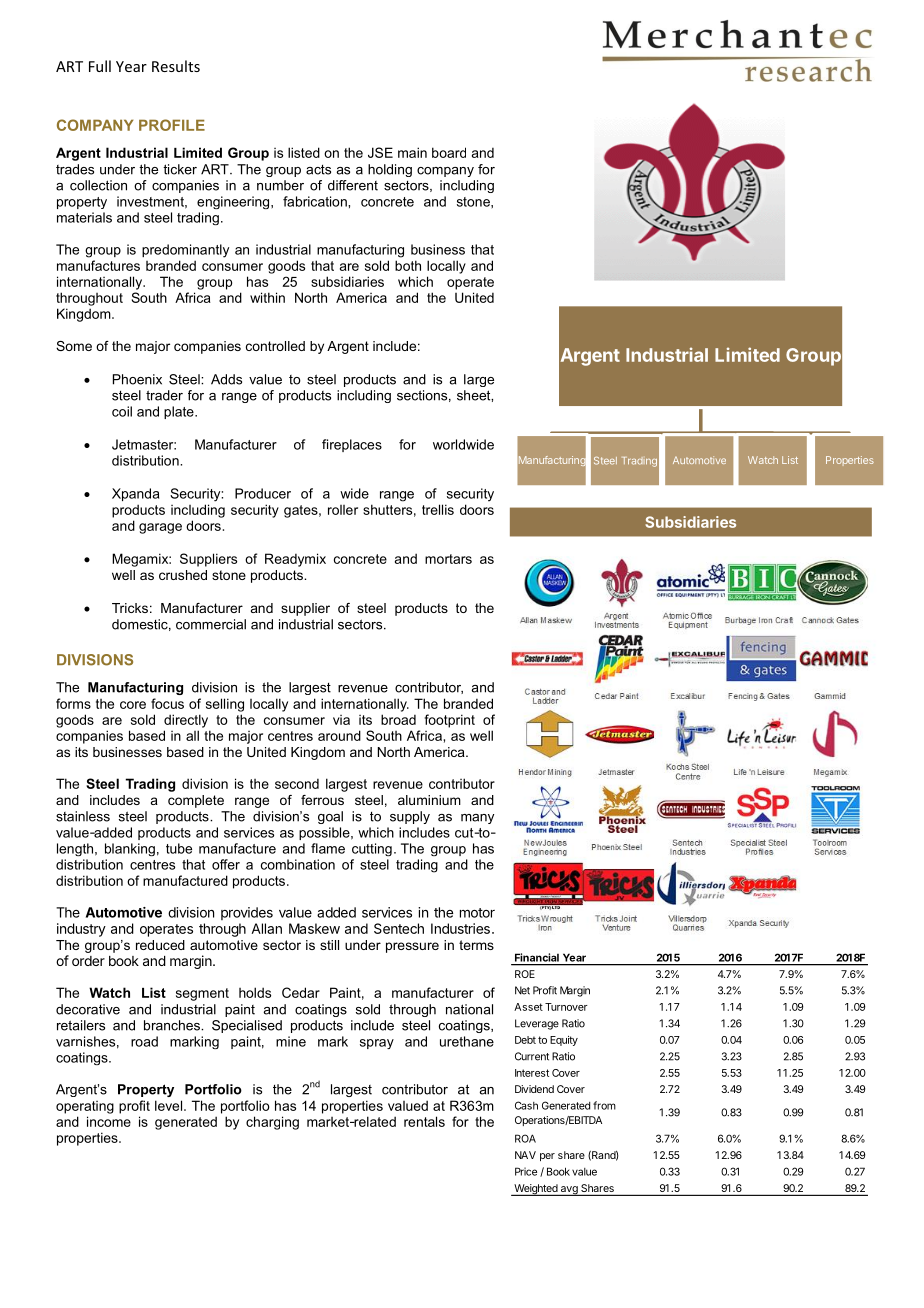  I want to click on Phoenix, so click(137, 379).
